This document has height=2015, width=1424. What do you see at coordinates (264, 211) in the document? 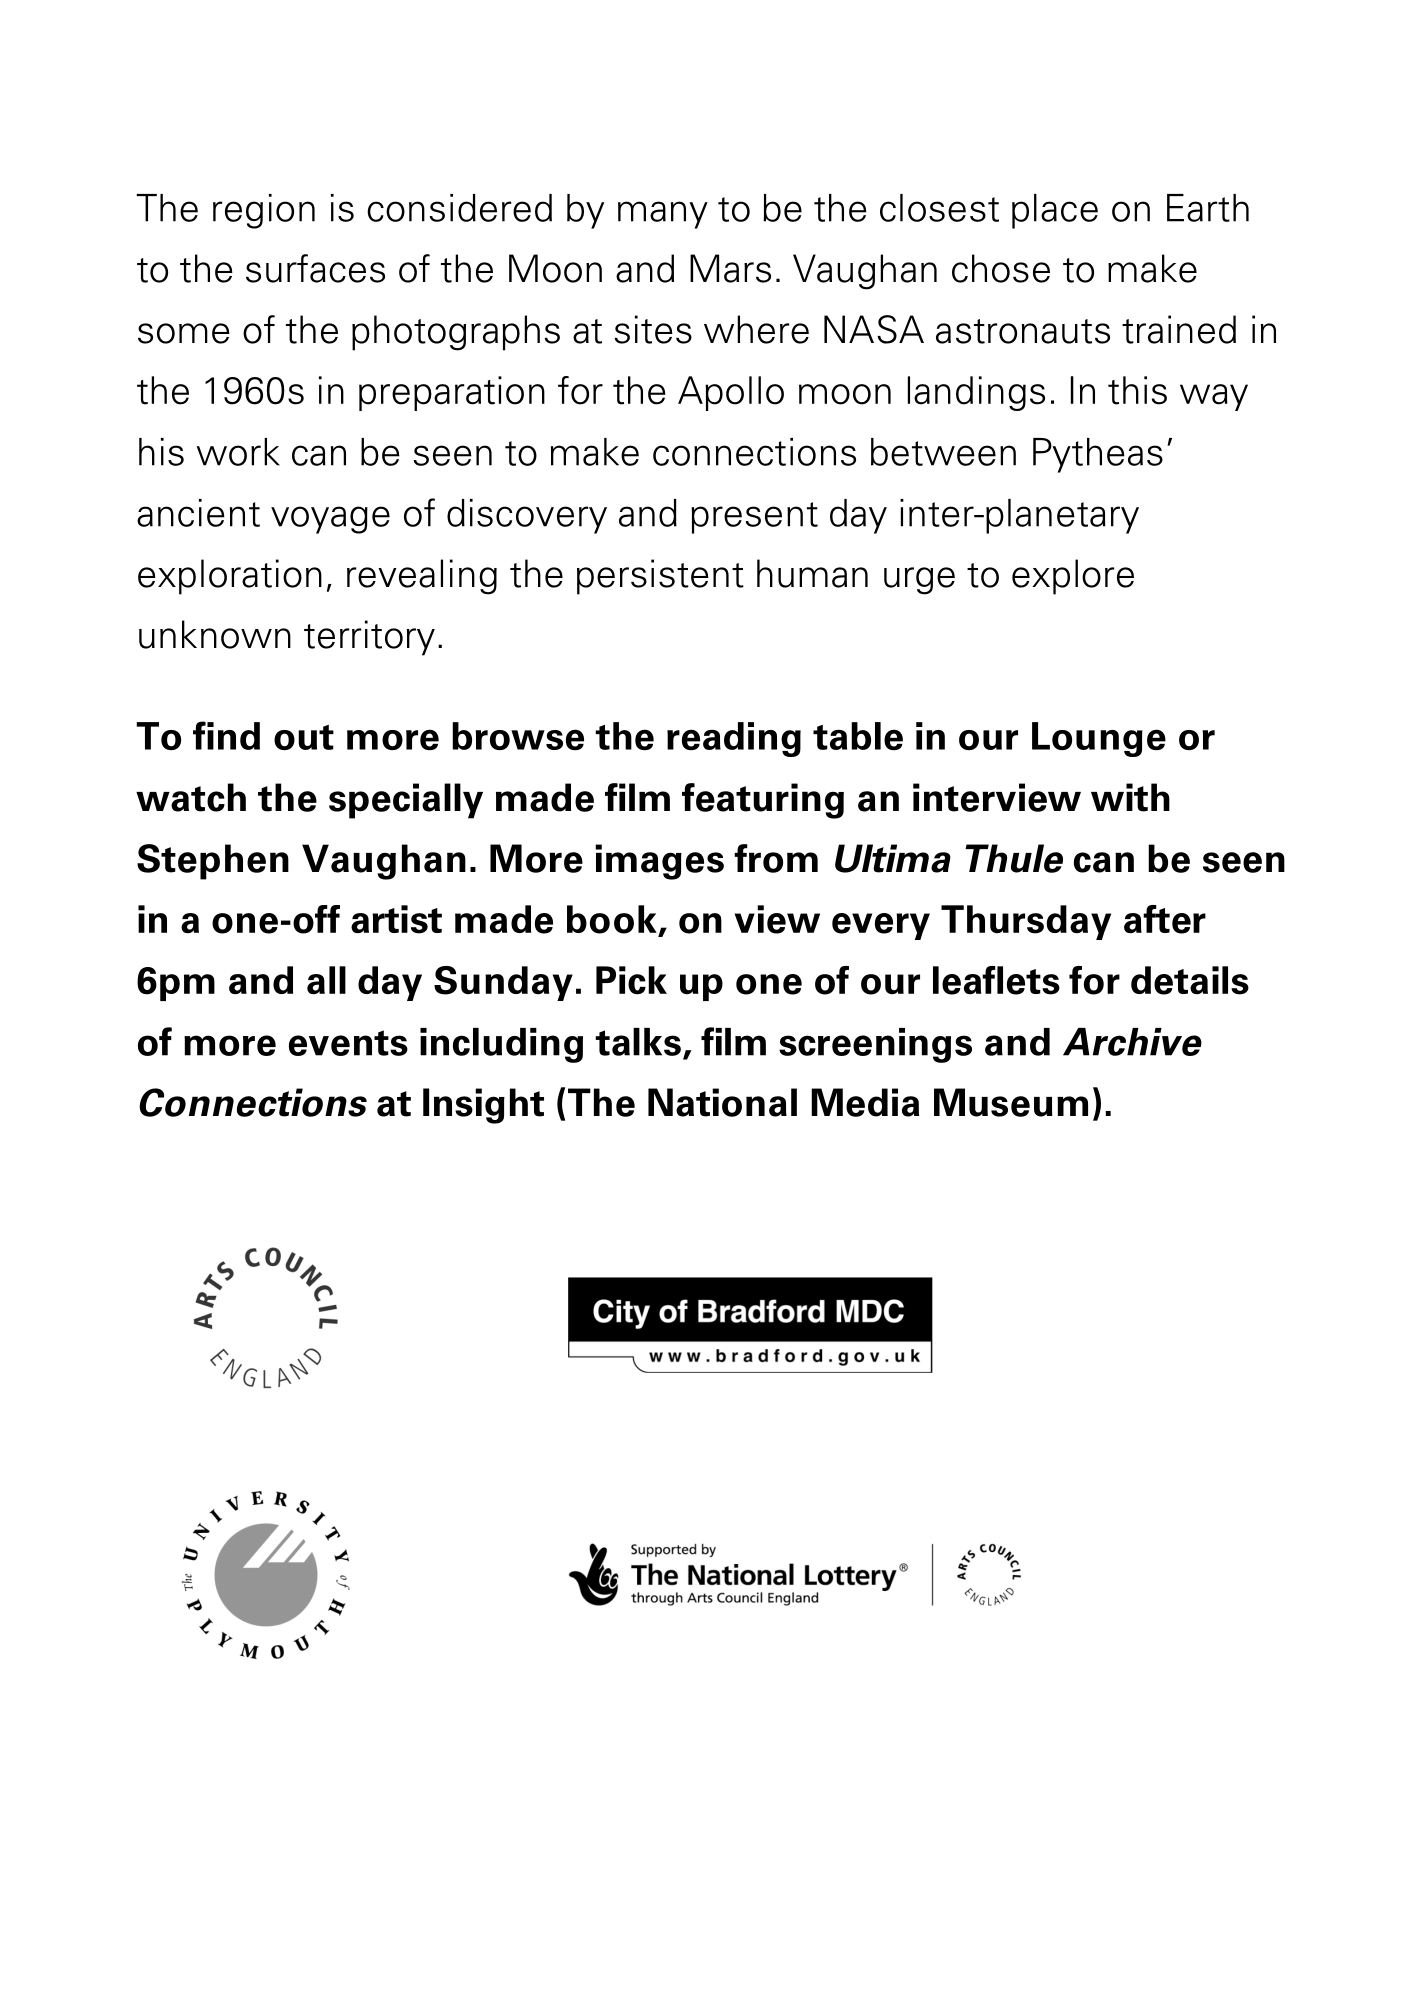
I see `region` at bounding box center [264, 211].
